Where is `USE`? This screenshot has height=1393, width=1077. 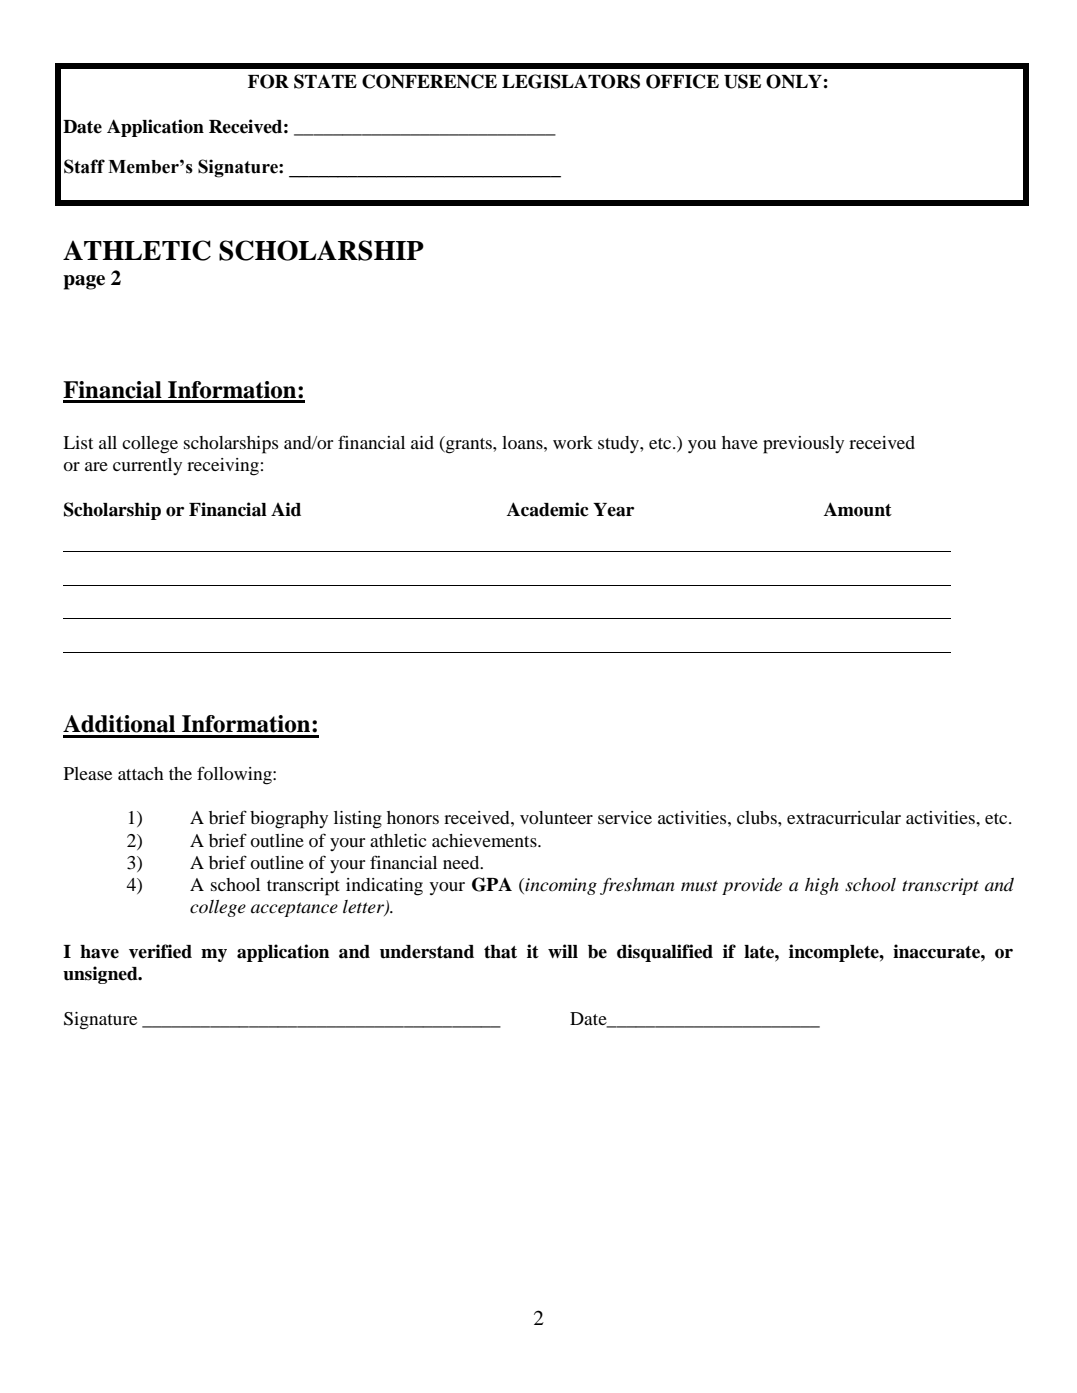
USE is located at coordinates (742, 81).
